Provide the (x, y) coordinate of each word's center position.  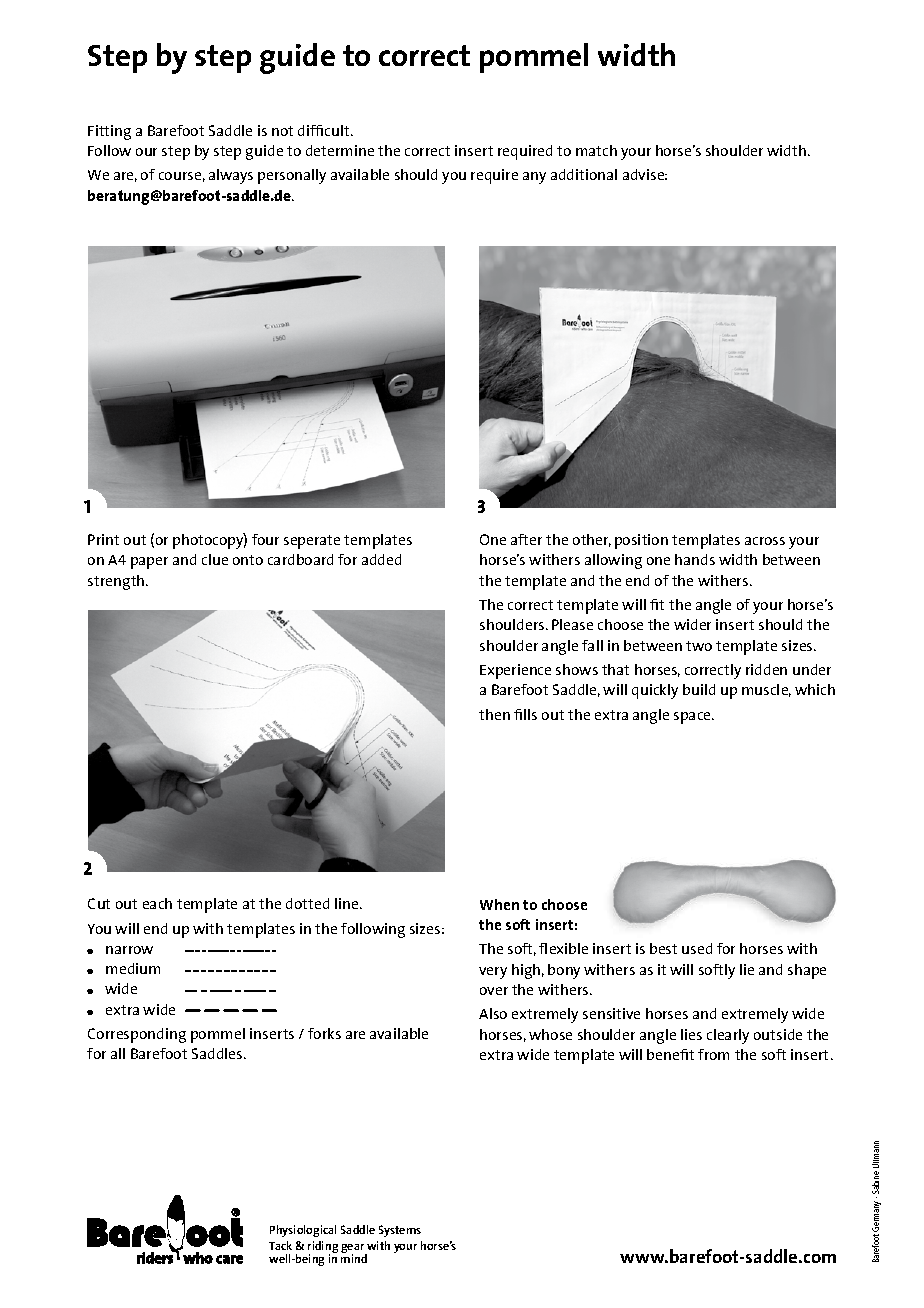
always (231, 176)
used (697, 948)
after (526, 539)
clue (215, 559)
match (596, 150)
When (499, 904)
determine (340, 150)
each (157, 903)
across (765, 541)
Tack (280, 1245)
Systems (400, 1231)
